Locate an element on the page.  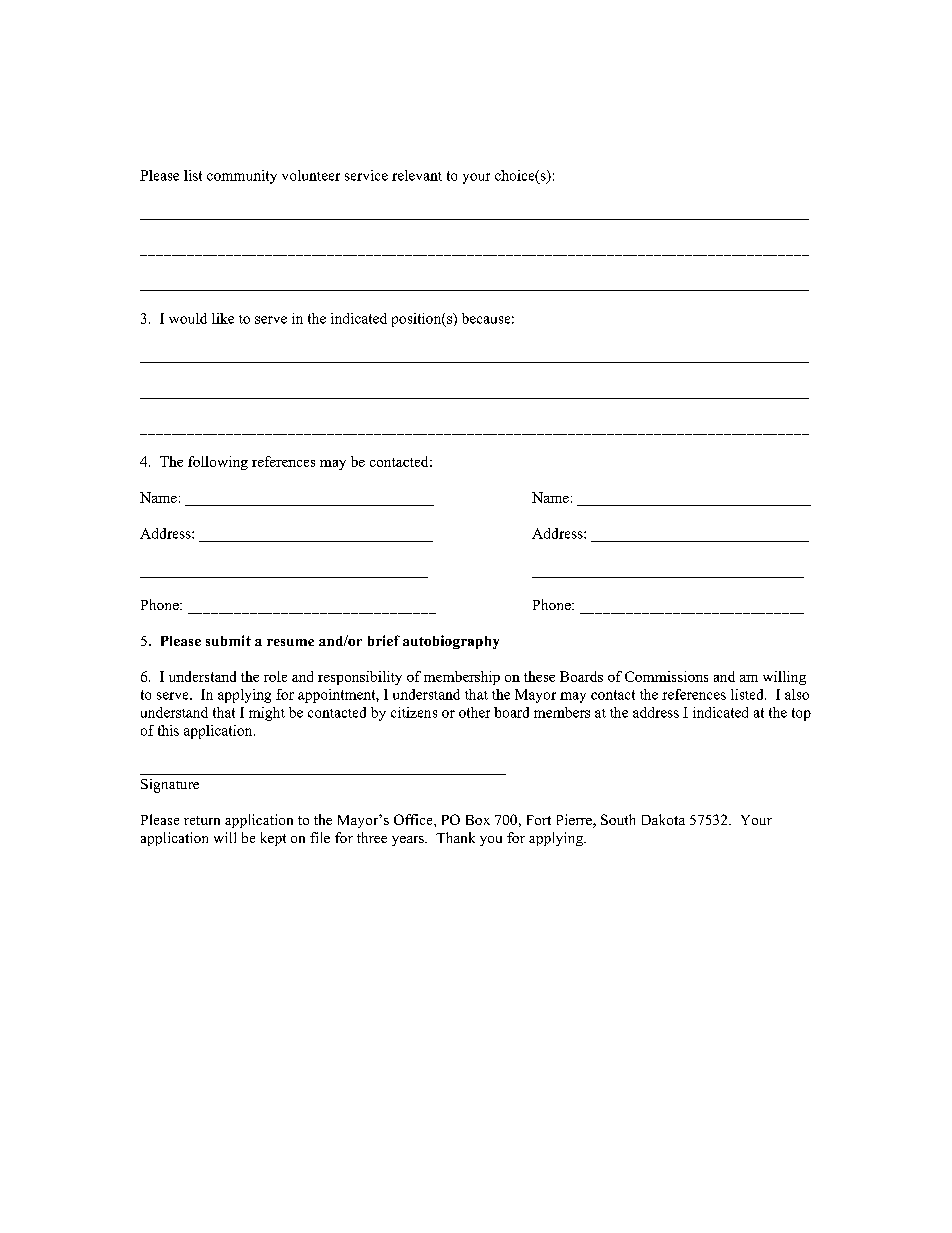
Commissions is located at coordinates (666, 676).
